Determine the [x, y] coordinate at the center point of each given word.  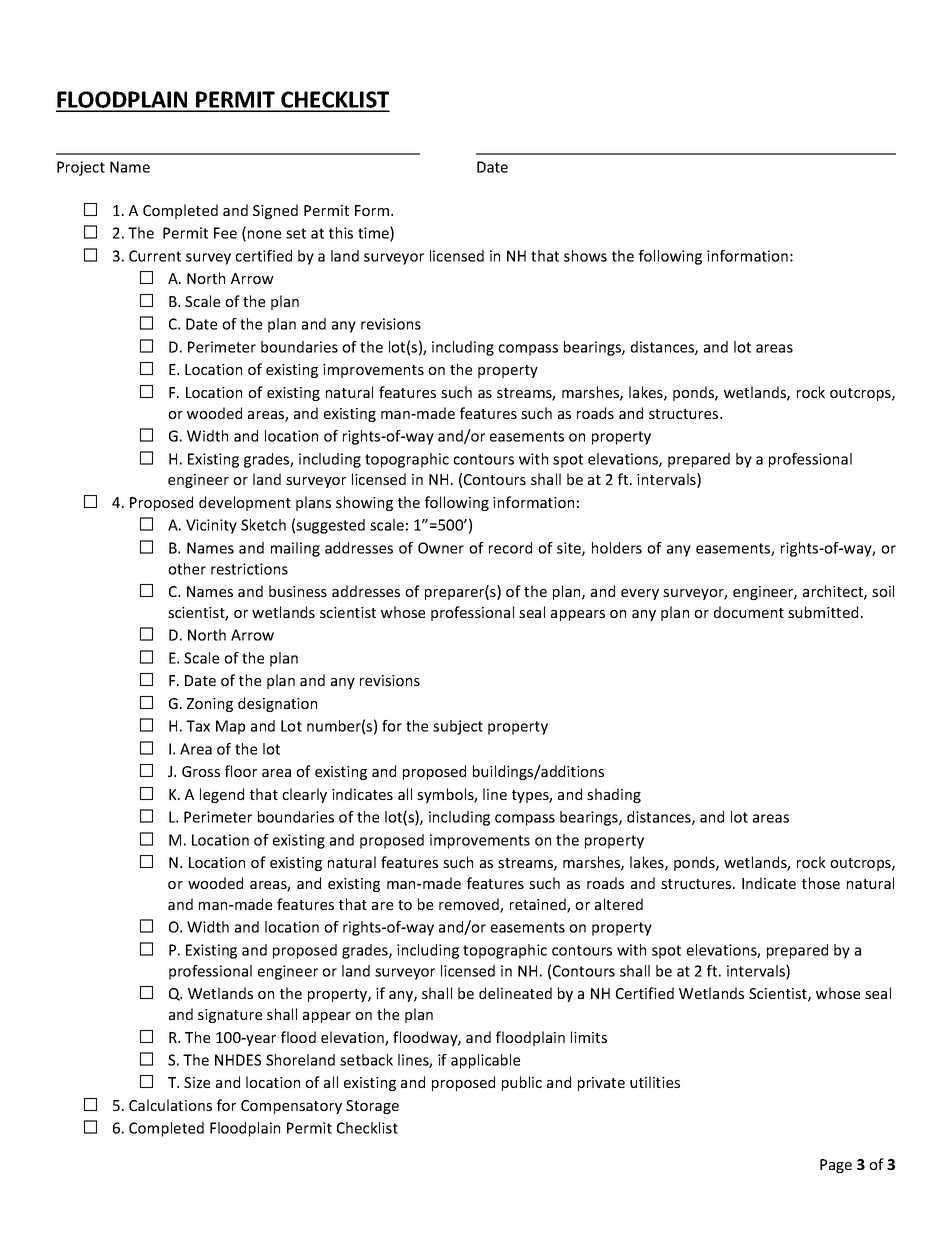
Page [836, 1166]
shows [585, 256]
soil [883, 591]
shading [614, 795]
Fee [225, 233]
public [522, 1083]
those [821, 883]
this [341, 233]
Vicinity [211, 526]
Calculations [170, 1105]
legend [222, 795]
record [510, 548]
